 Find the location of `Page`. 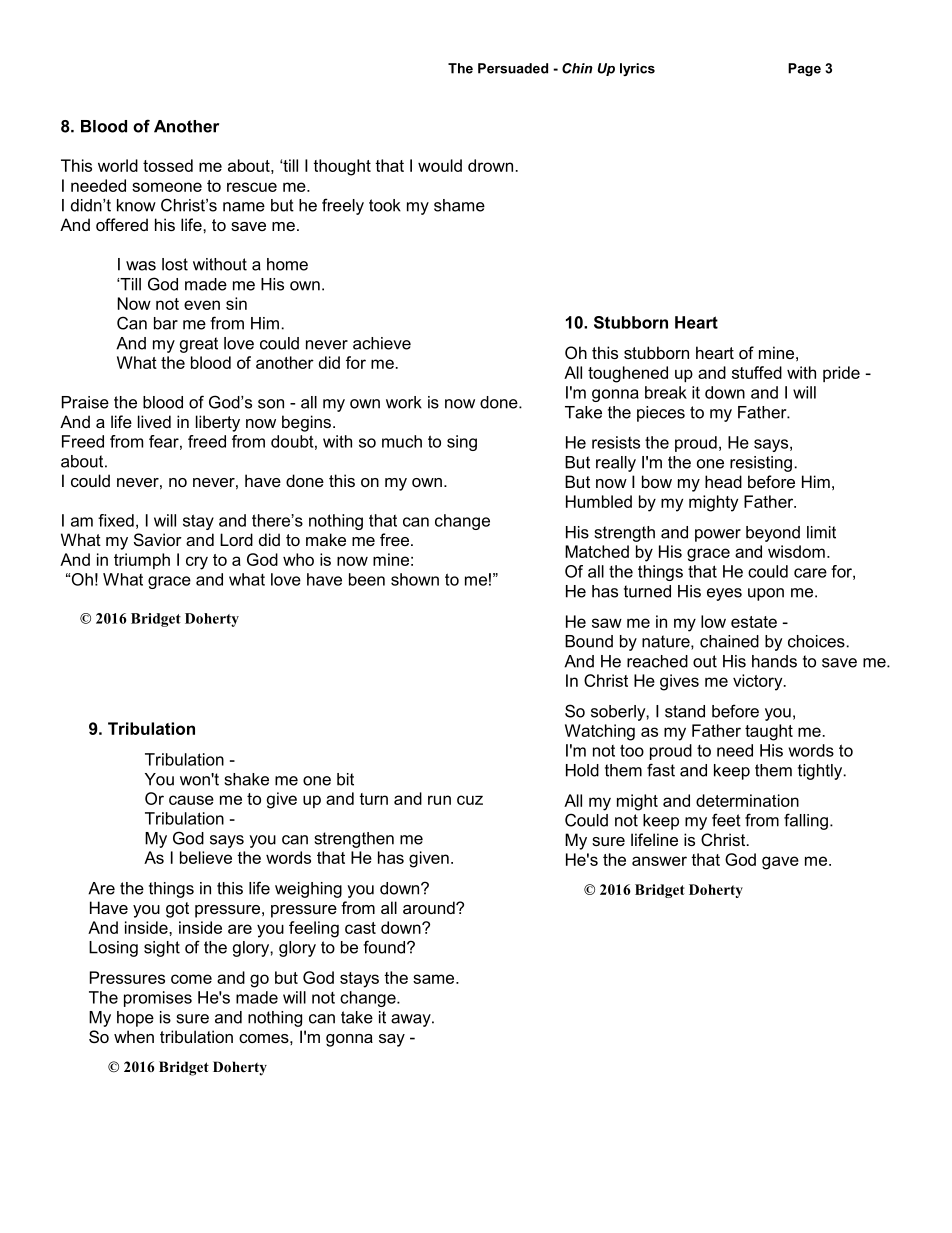

Page is located at coordinates (804, 69).
